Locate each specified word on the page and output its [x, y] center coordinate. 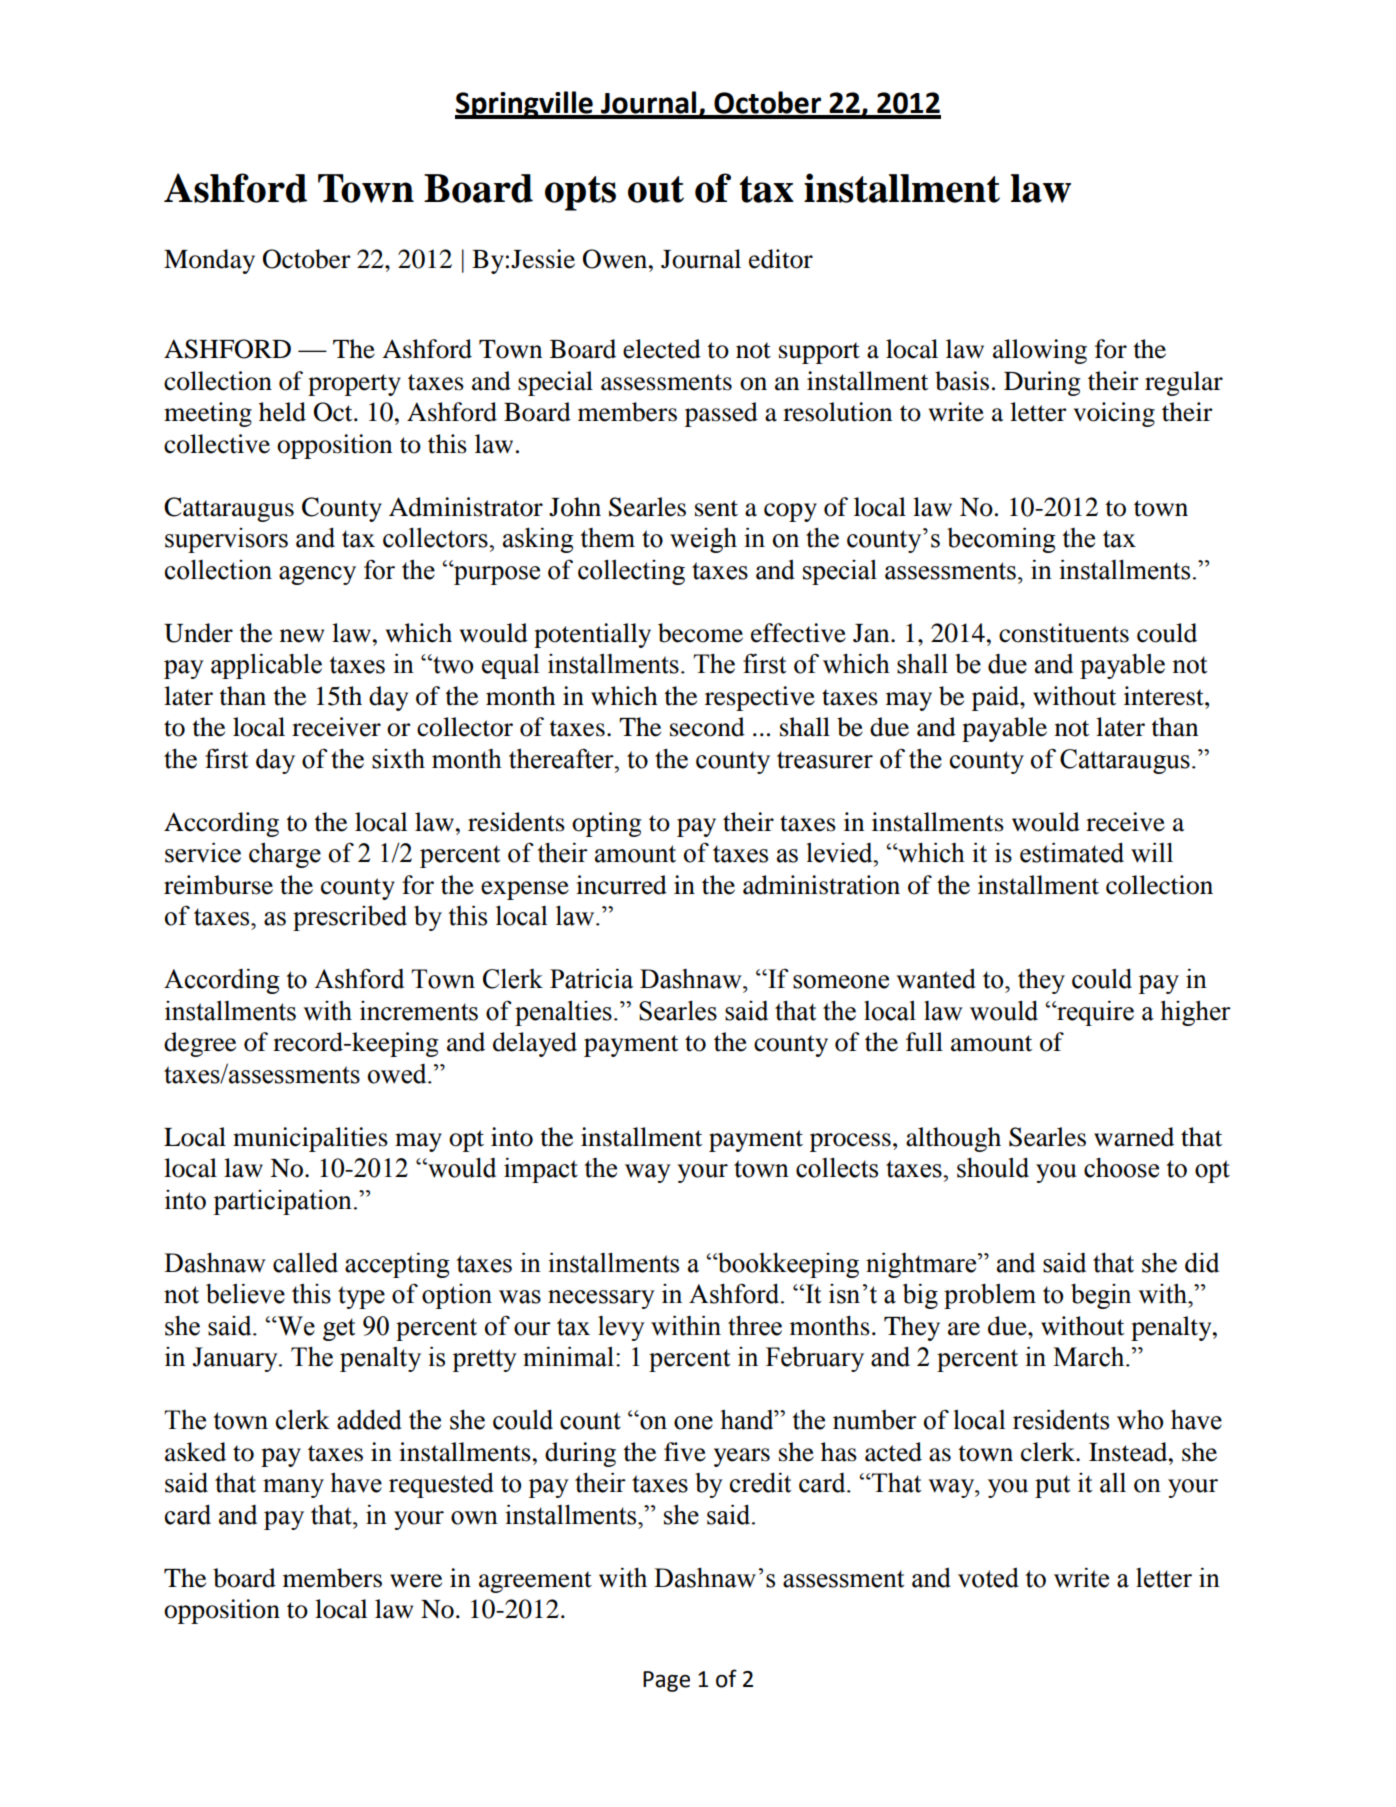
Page [666, 1681]
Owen [616, 259]
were [416, 1581]
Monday [209, 261]
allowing [1040, 351]
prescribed [350, 918]
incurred [621, 885]
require [1094, 1013]
